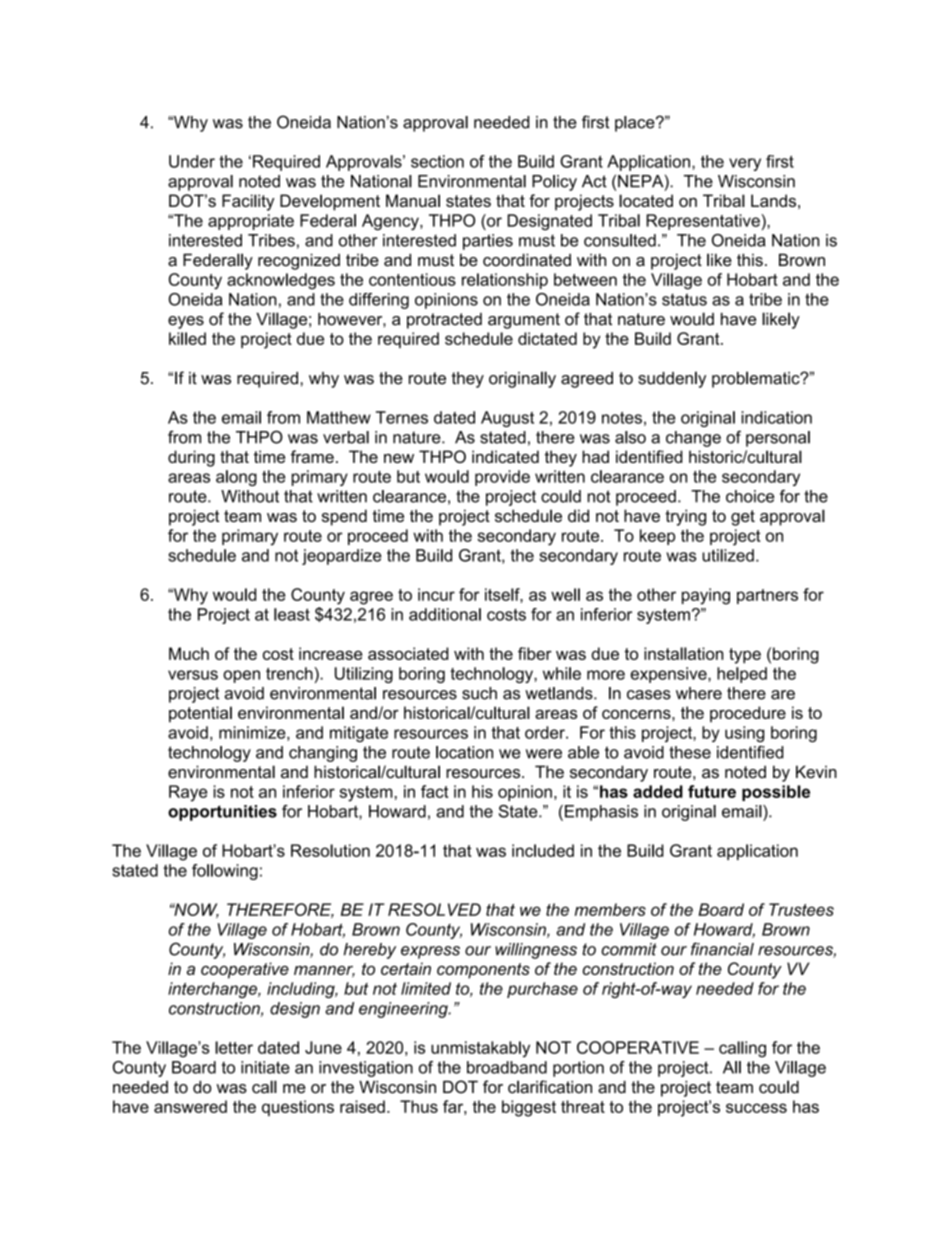  Describe the element at coordinates (248, 202) in the page. I see `Facility` at that location.
